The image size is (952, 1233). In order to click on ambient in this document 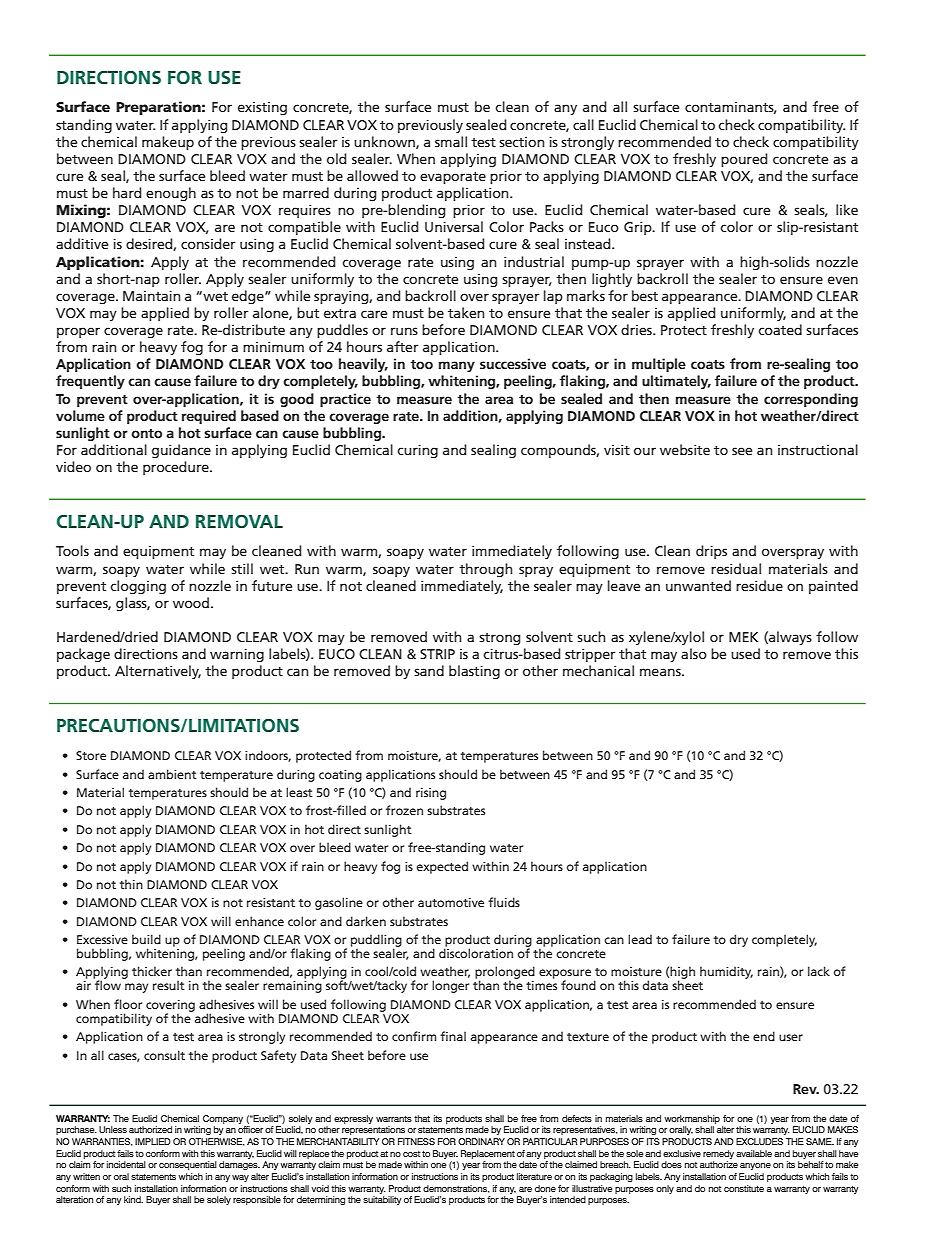, I will do `click(172, 774)`.
